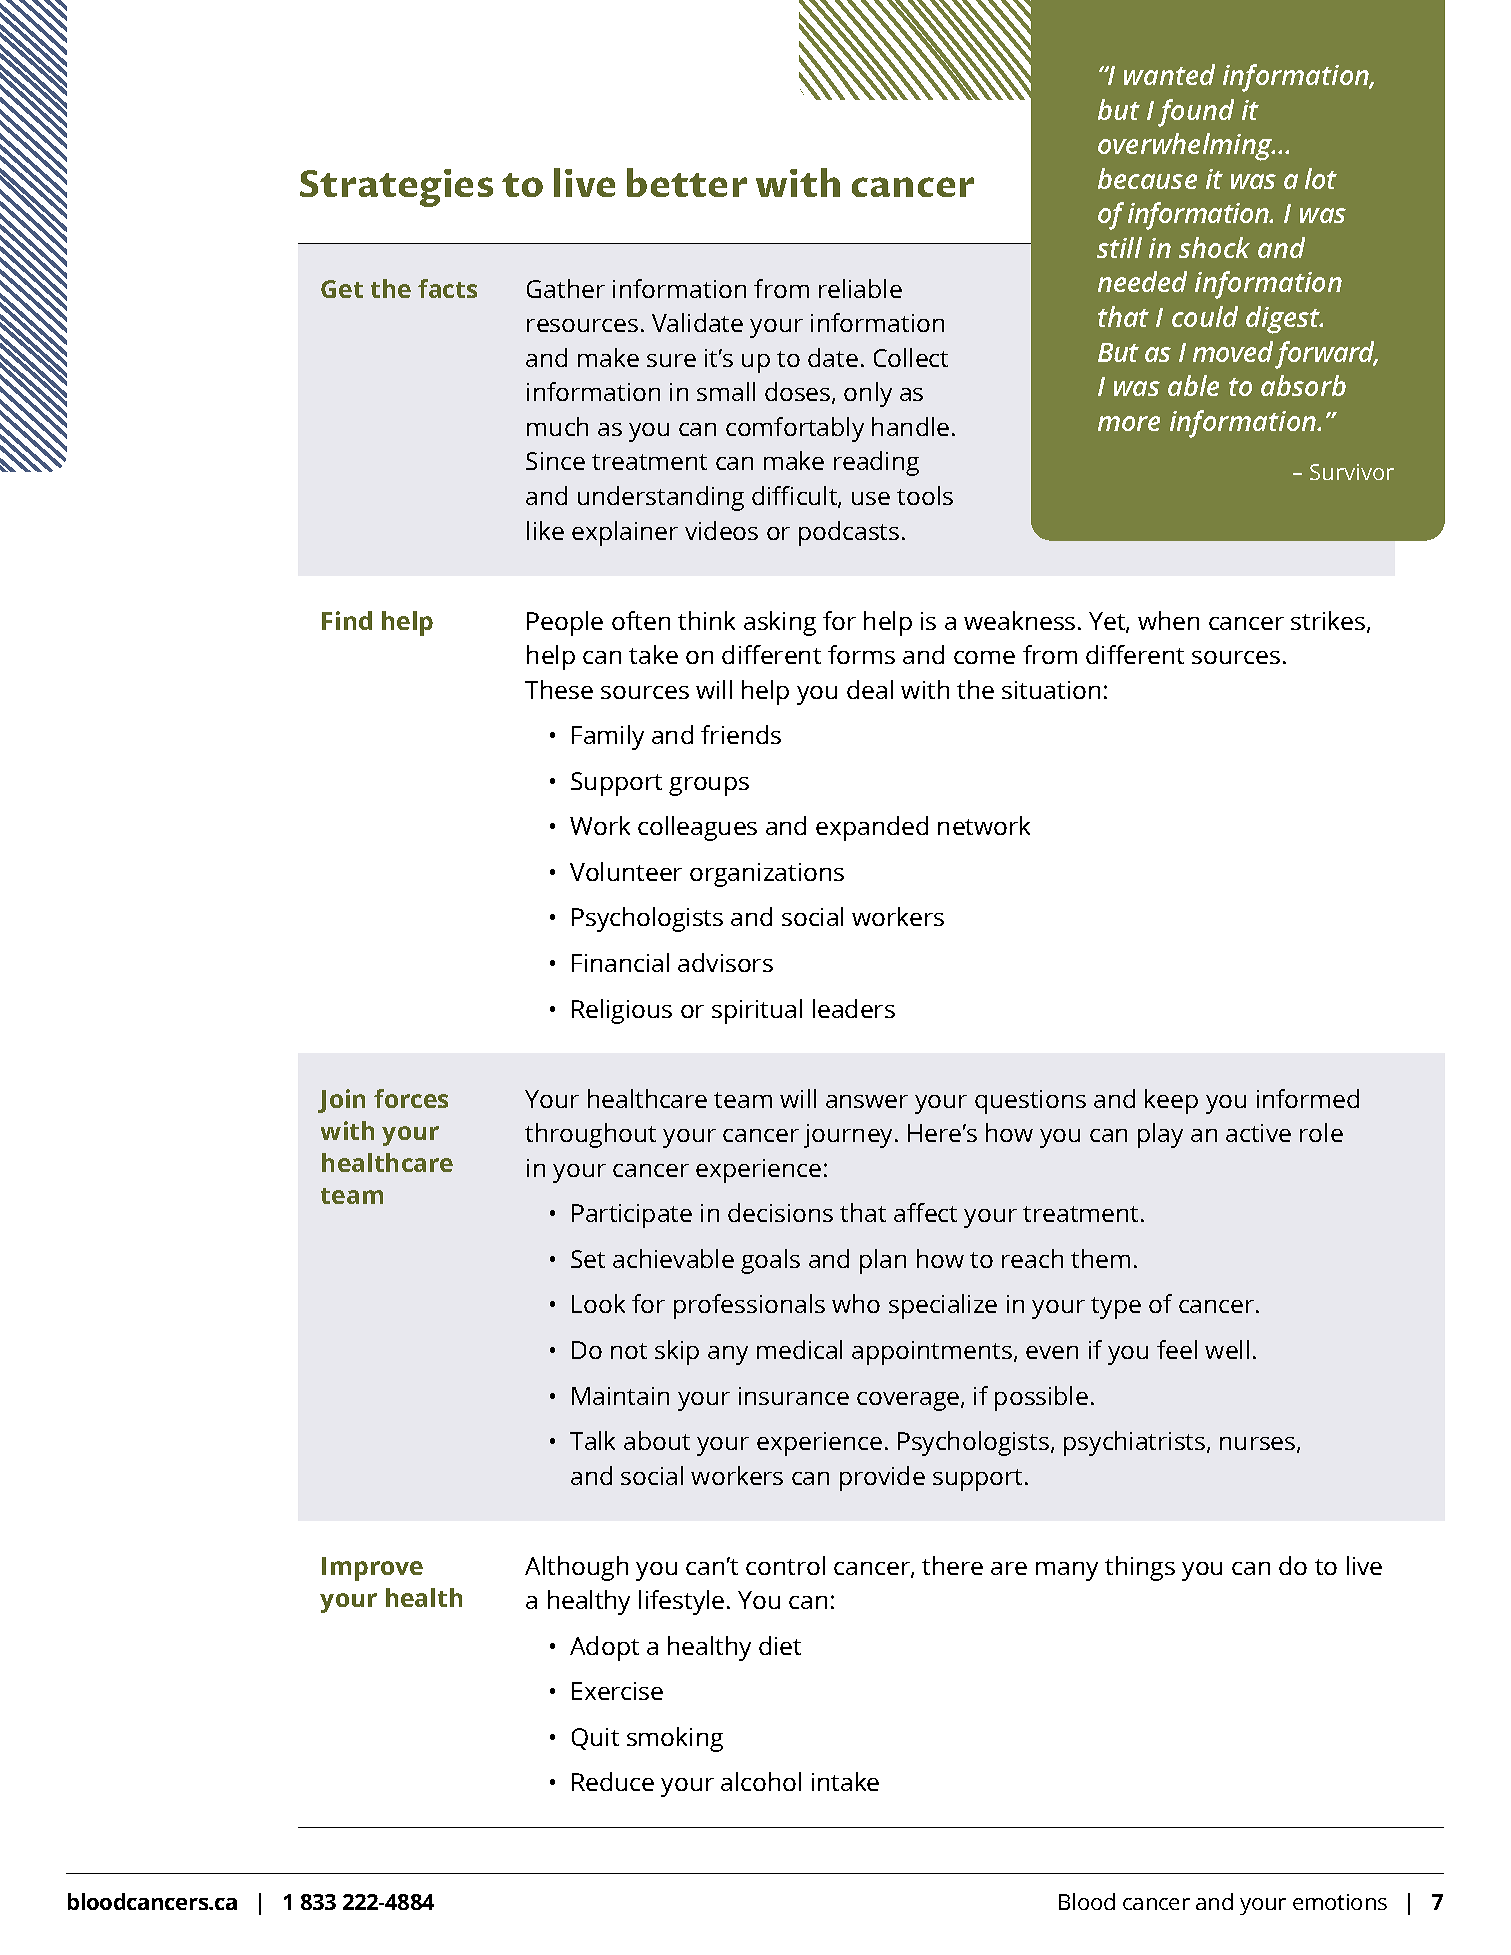 The image size is (1511, 1955). Describe the element at coordinates (1258, 1133) in the screenshot. I see `active` at that location.
